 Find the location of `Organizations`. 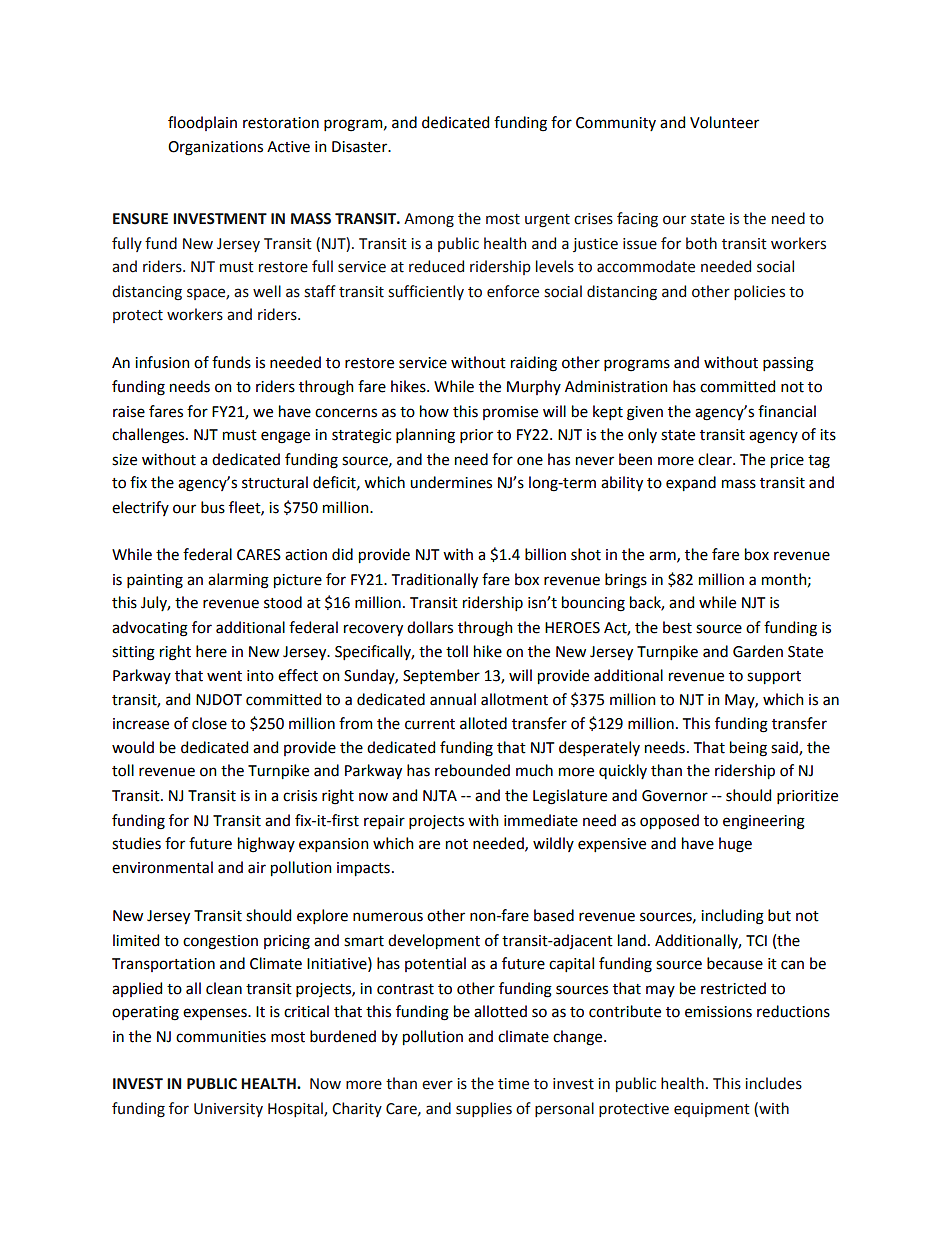

Organizations is located at coordinates (215, 148).
